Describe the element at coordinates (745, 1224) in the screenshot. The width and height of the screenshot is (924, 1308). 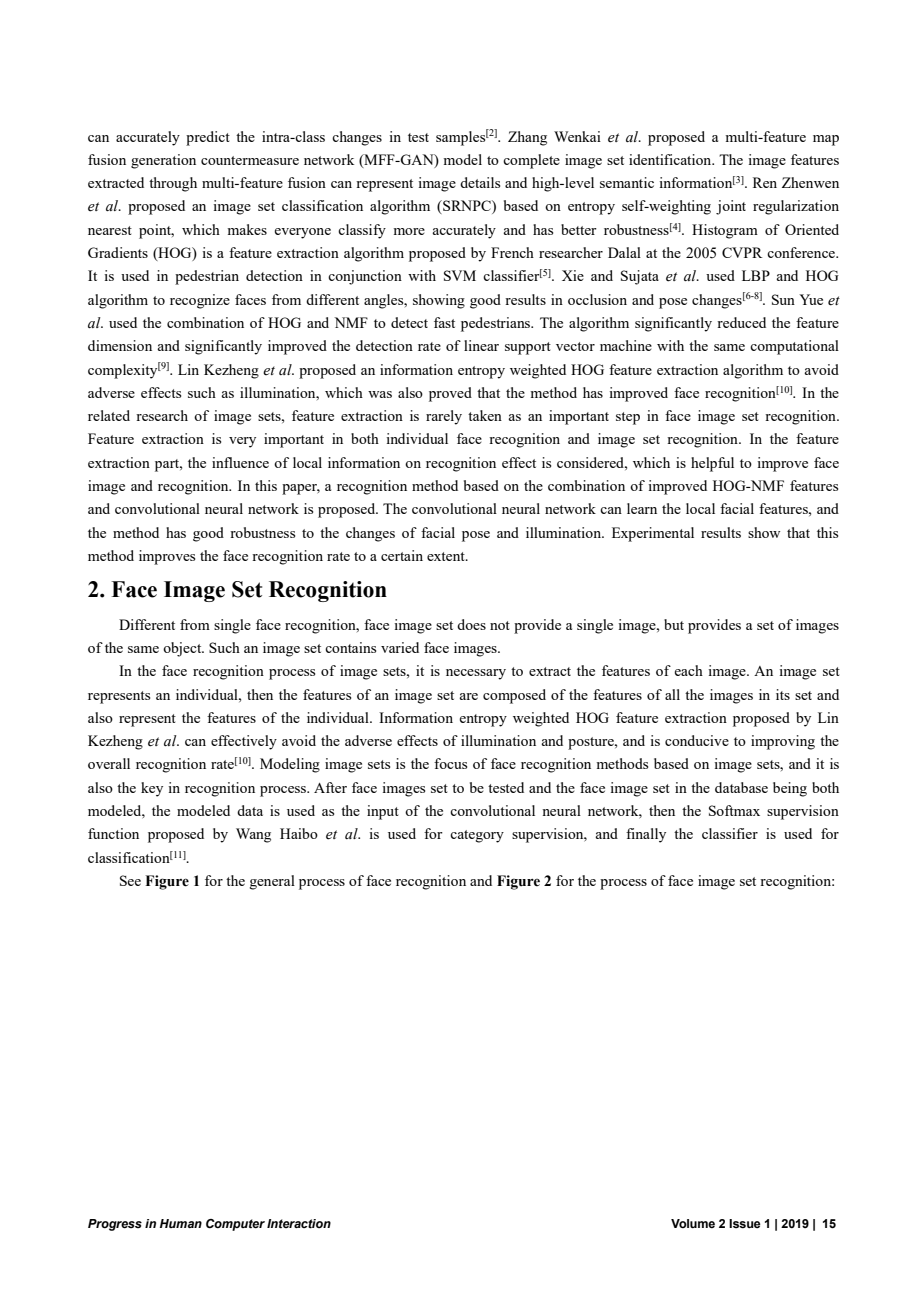
I see `Issue` at that location.
